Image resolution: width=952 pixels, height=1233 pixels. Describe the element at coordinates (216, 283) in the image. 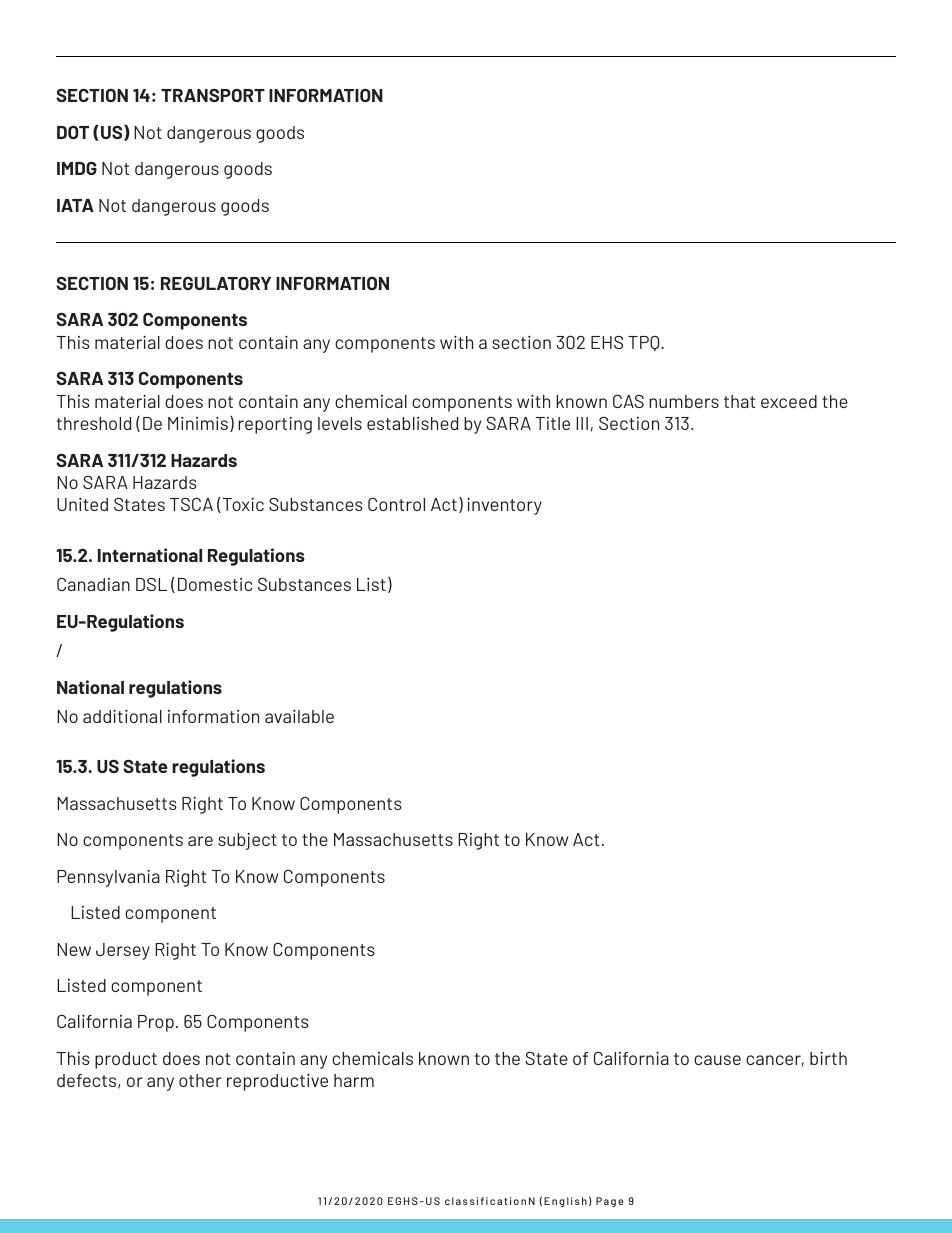

I see `REGULATORY` at that location.
